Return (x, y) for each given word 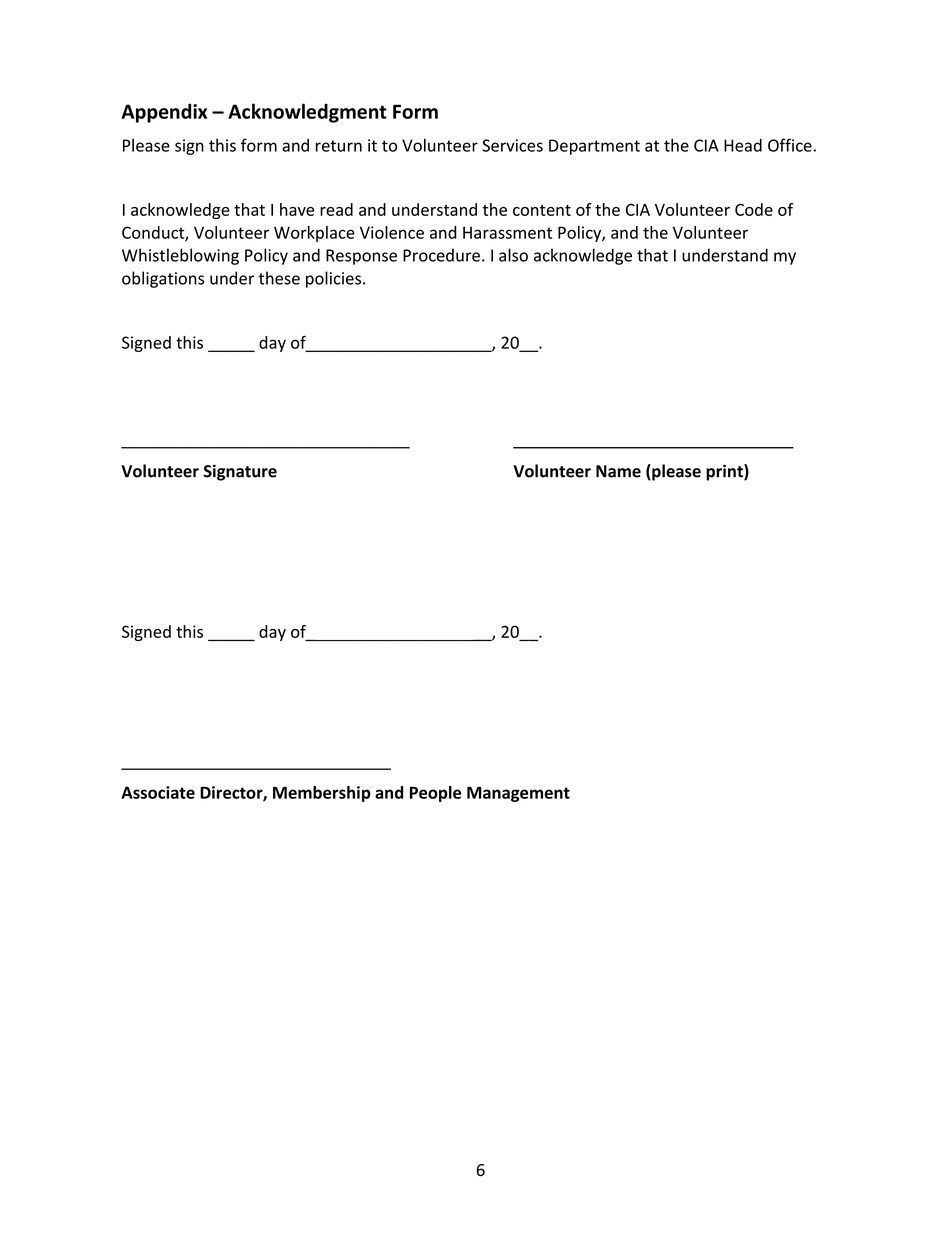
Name (618, 471)
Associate (158, 792)
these (279, 278)
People (436, 794)
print (725, 472)
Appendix (164, 113)
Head (743, 145)
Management (518, 794)
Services (512, 145)
